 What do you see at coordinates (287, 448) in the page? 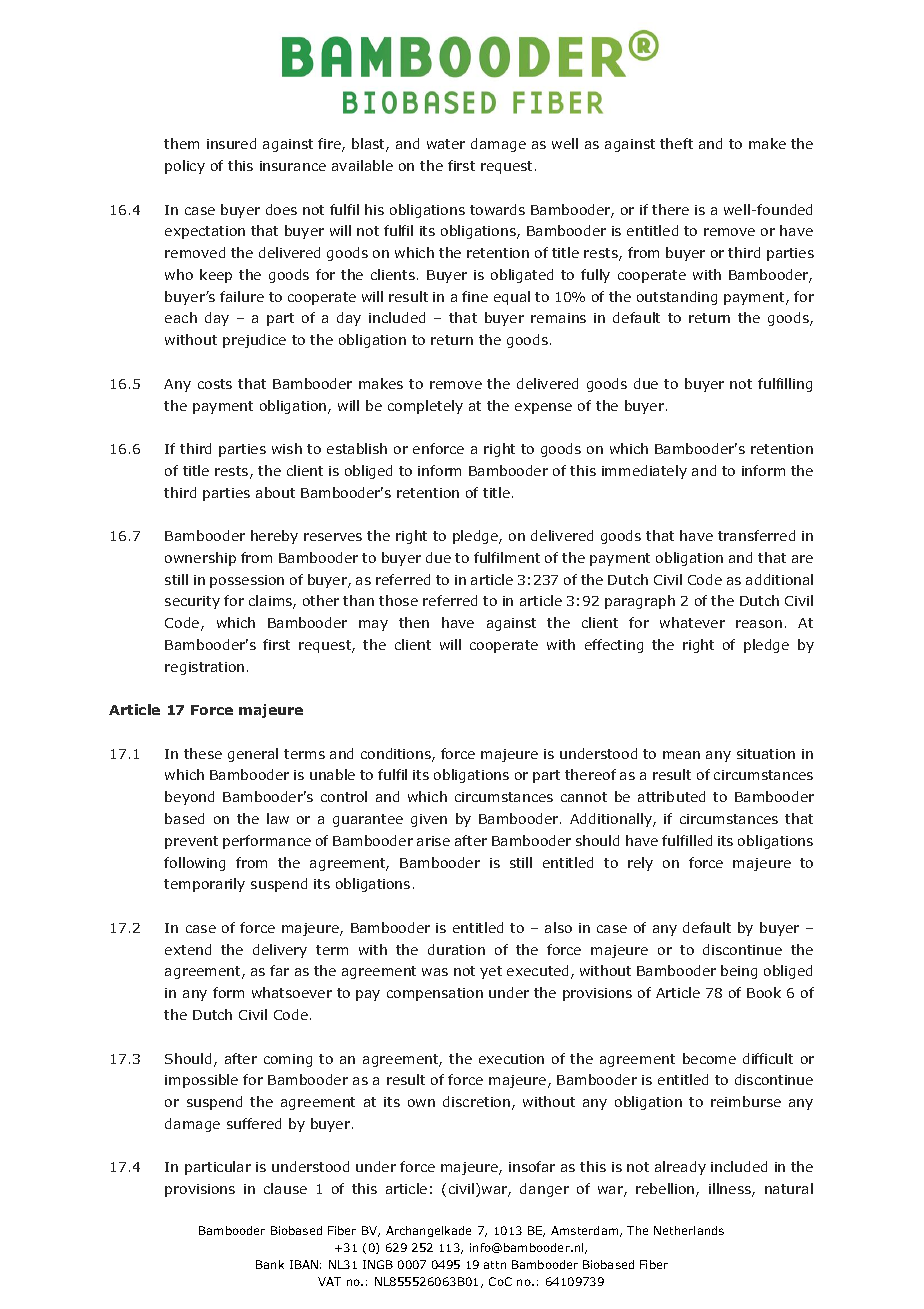
I see `wish` at bounding box center [287, 448].
